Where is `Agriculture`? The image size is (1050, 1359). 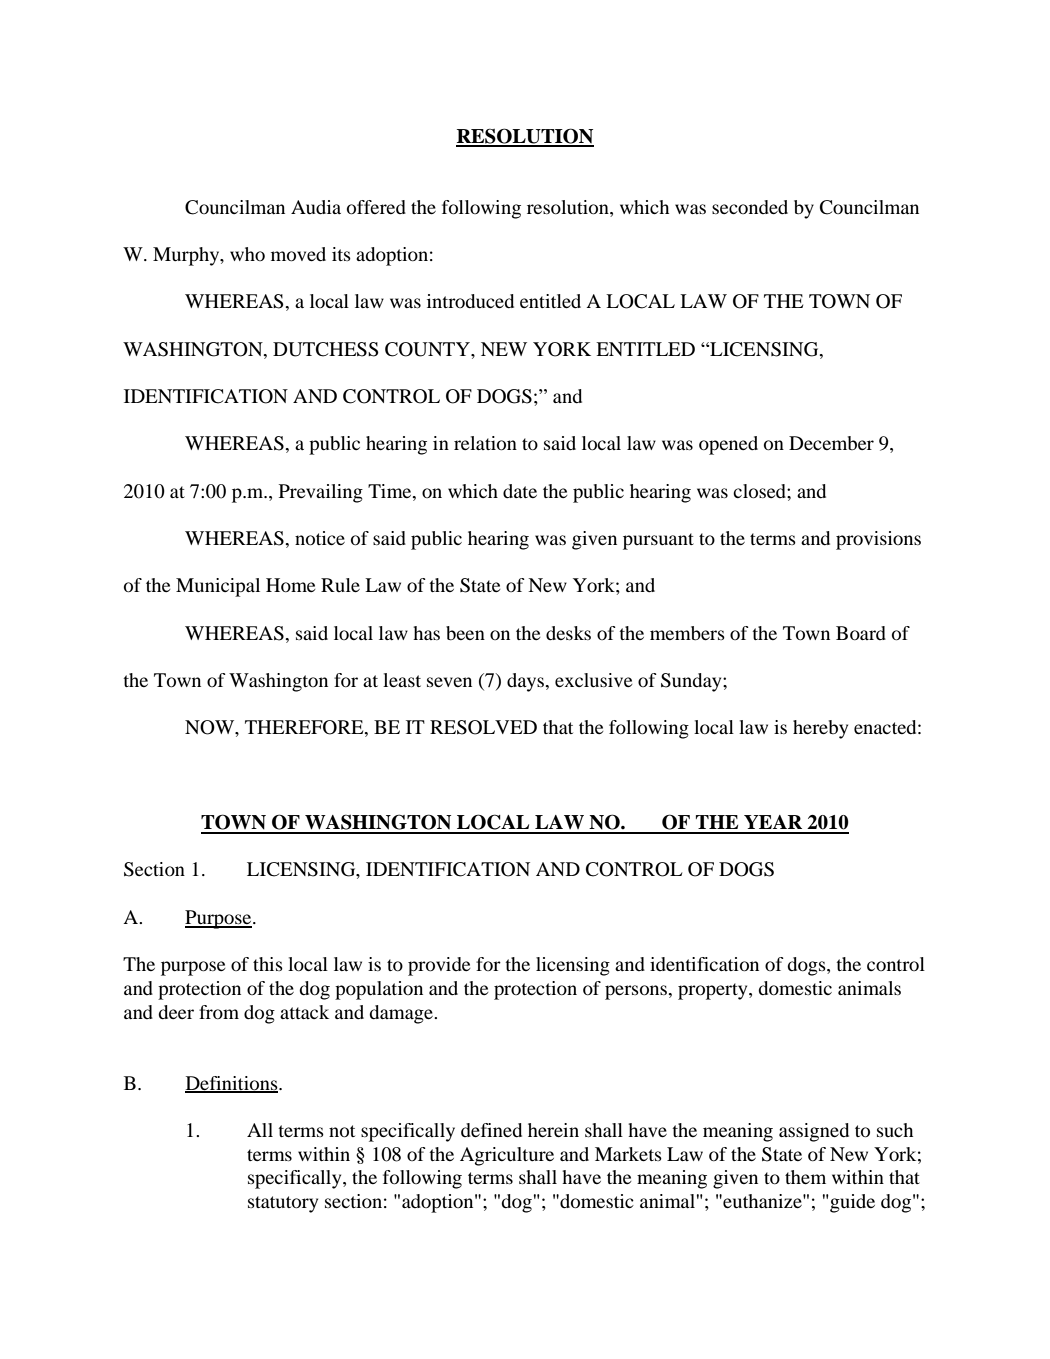 Agriculture is located at coordinates (507, 1156).
